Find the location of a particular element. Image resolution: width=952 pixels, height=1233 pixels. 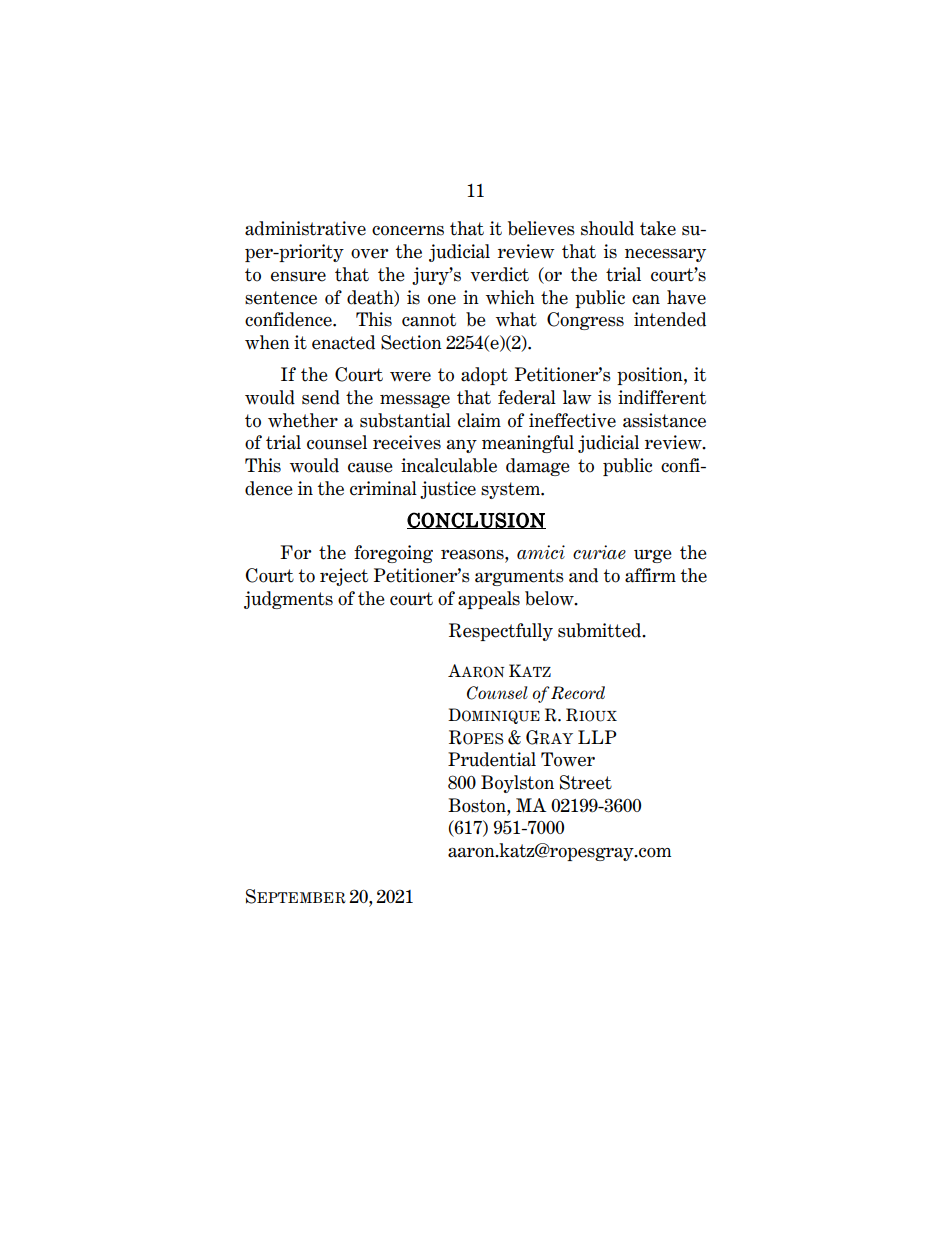

criminal is located at coordinates (383, 488).
